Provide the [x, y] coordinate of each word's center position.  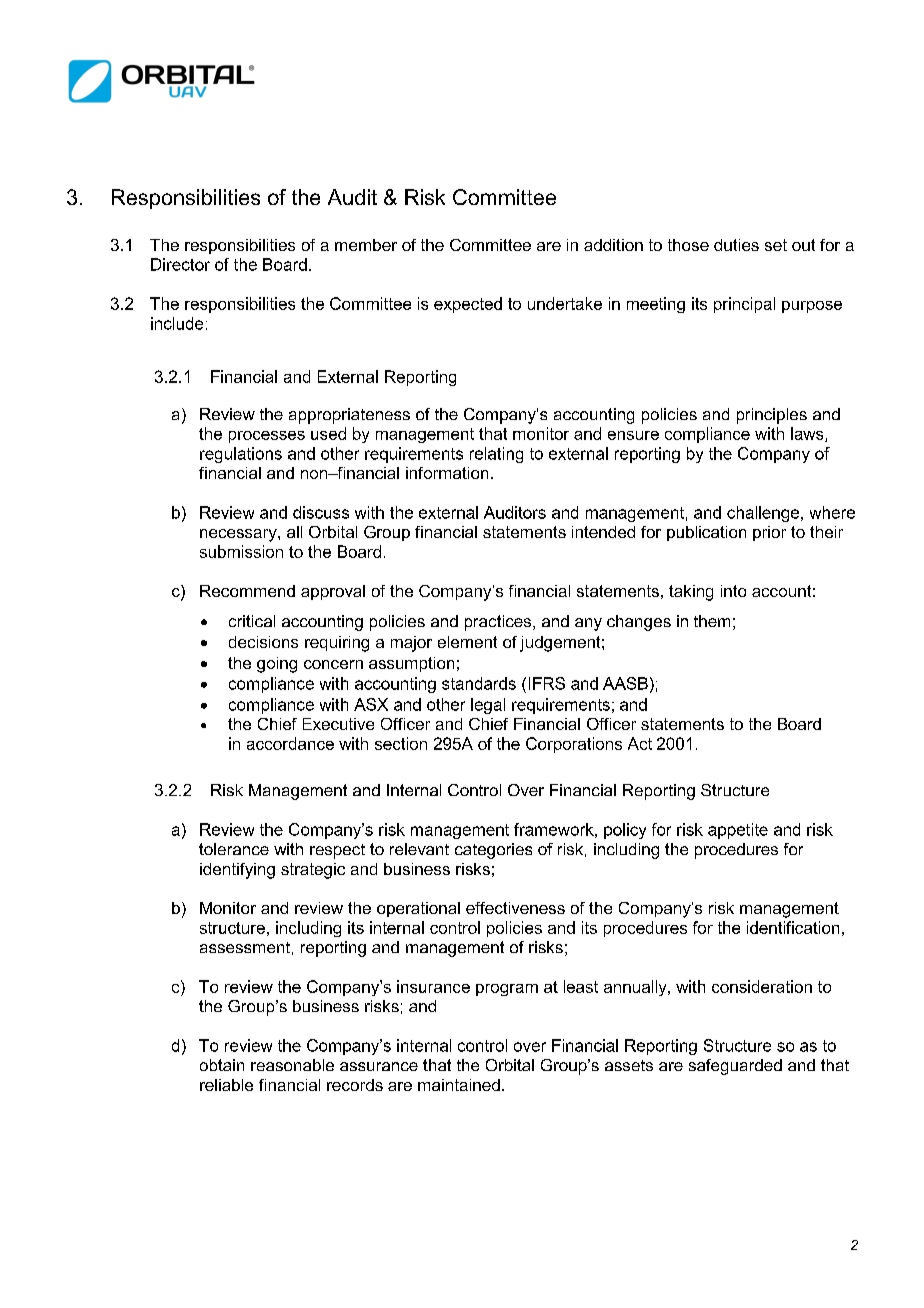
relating [496, 455]
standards [479, 683]
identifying [237, 871]
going [277, 665]
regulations [241, 455]
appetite [738, 831]
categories [493, 851]
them [712, 621]
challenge [764, 514]
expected [468, 305]
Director [180, 264]
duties [736, 245]
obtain [222, 1065]
